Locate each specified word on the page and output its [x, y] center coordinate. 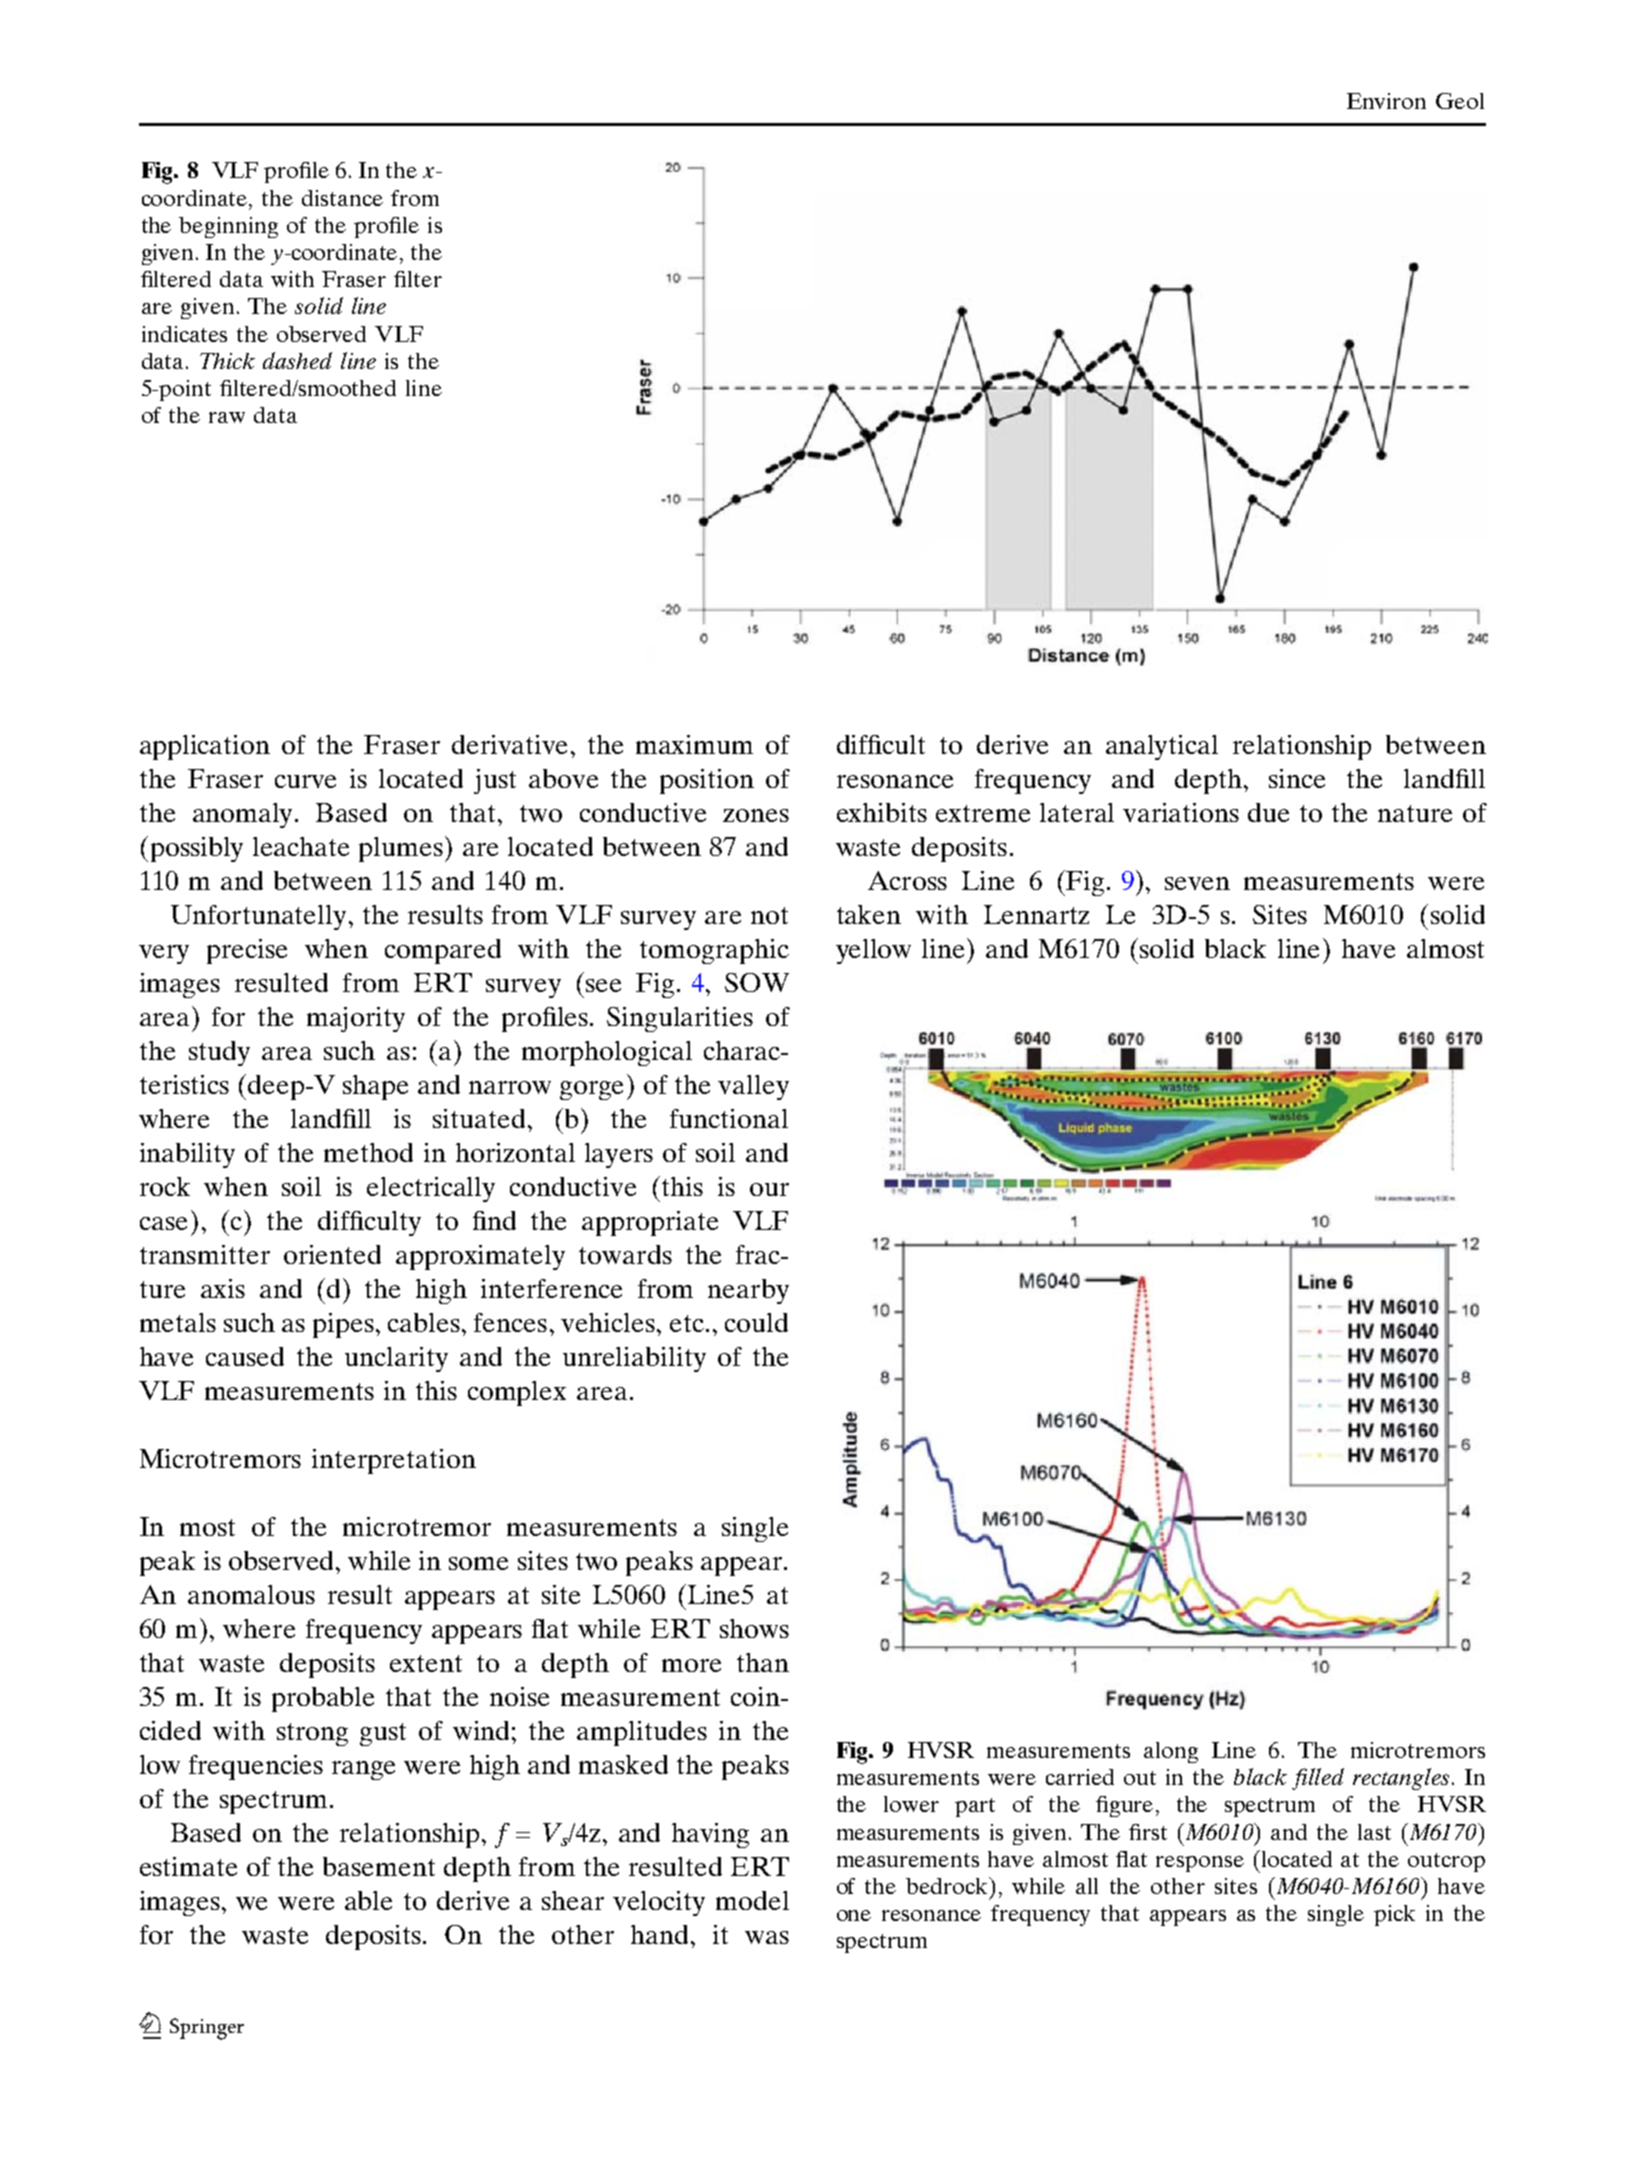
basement [379, 1866]
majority [356, 1019]
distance [342, 198]
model [752, 1900]
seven [1197, 883]
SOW [757, 982]
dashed [297, 360]
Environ [1386, 101]
